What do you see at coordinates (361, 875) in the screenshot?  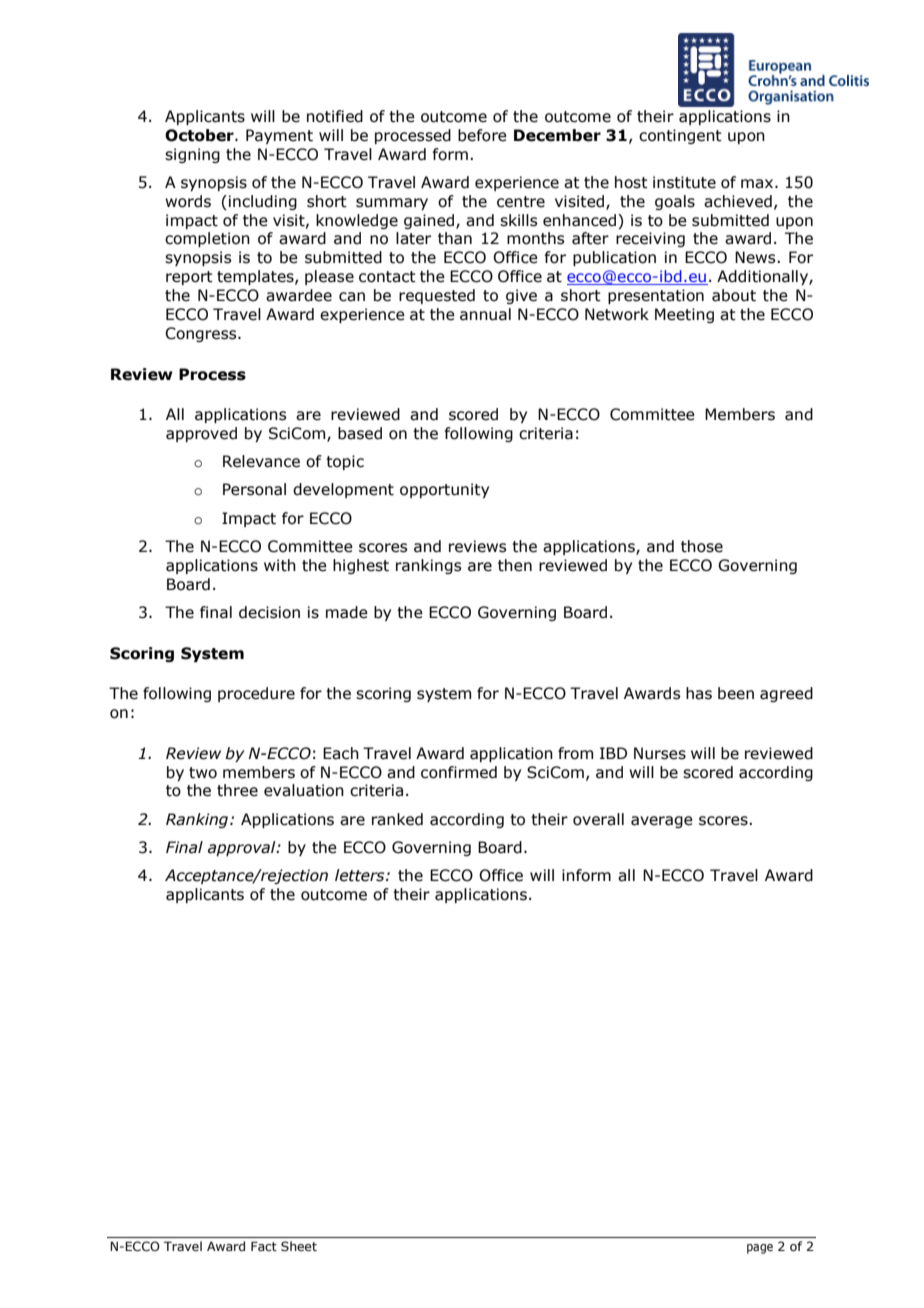 I see `letters` at bounding box center [361, 875].
